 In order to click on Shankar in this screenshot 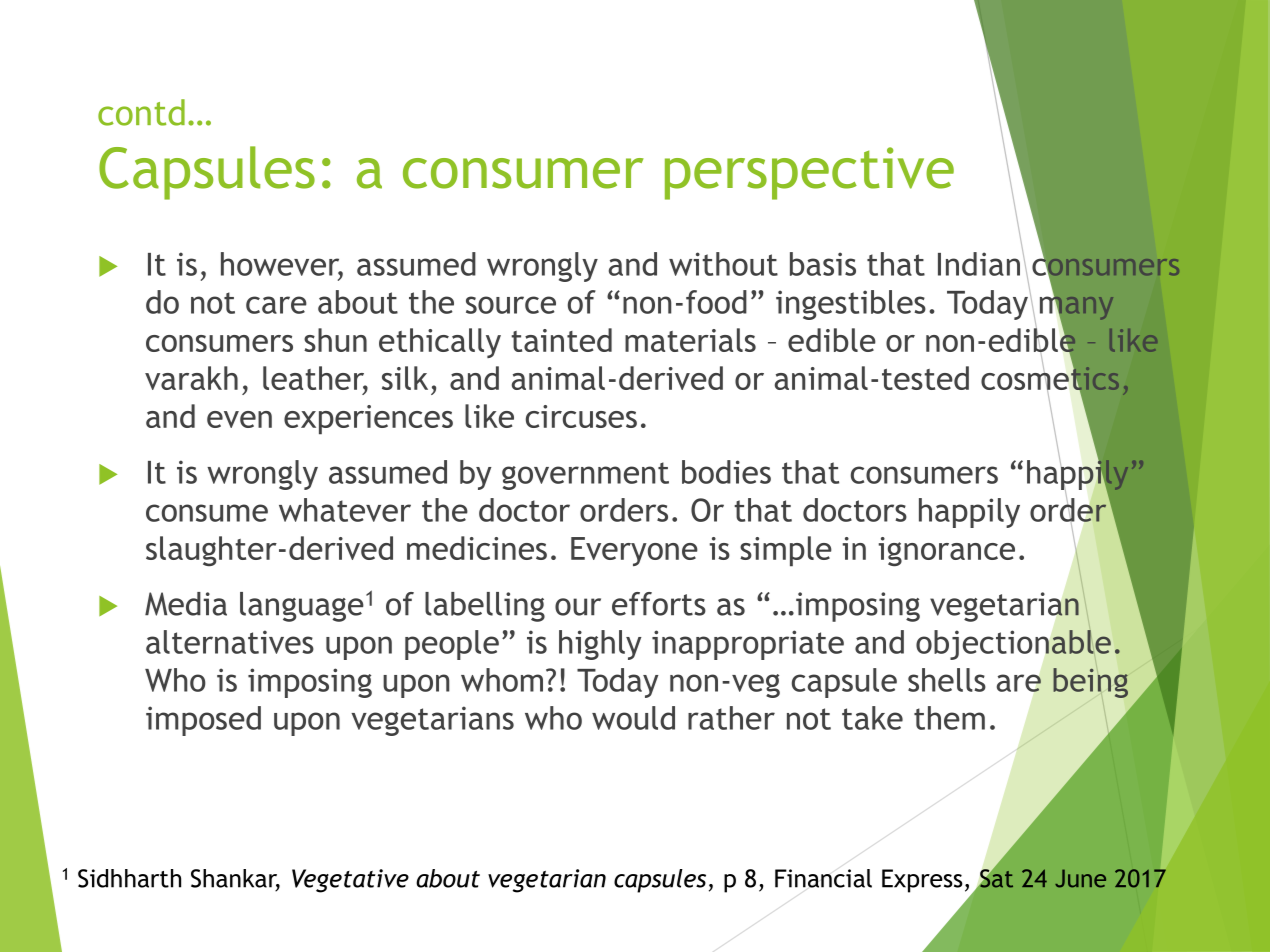, I will do `click(235, 879)`.
